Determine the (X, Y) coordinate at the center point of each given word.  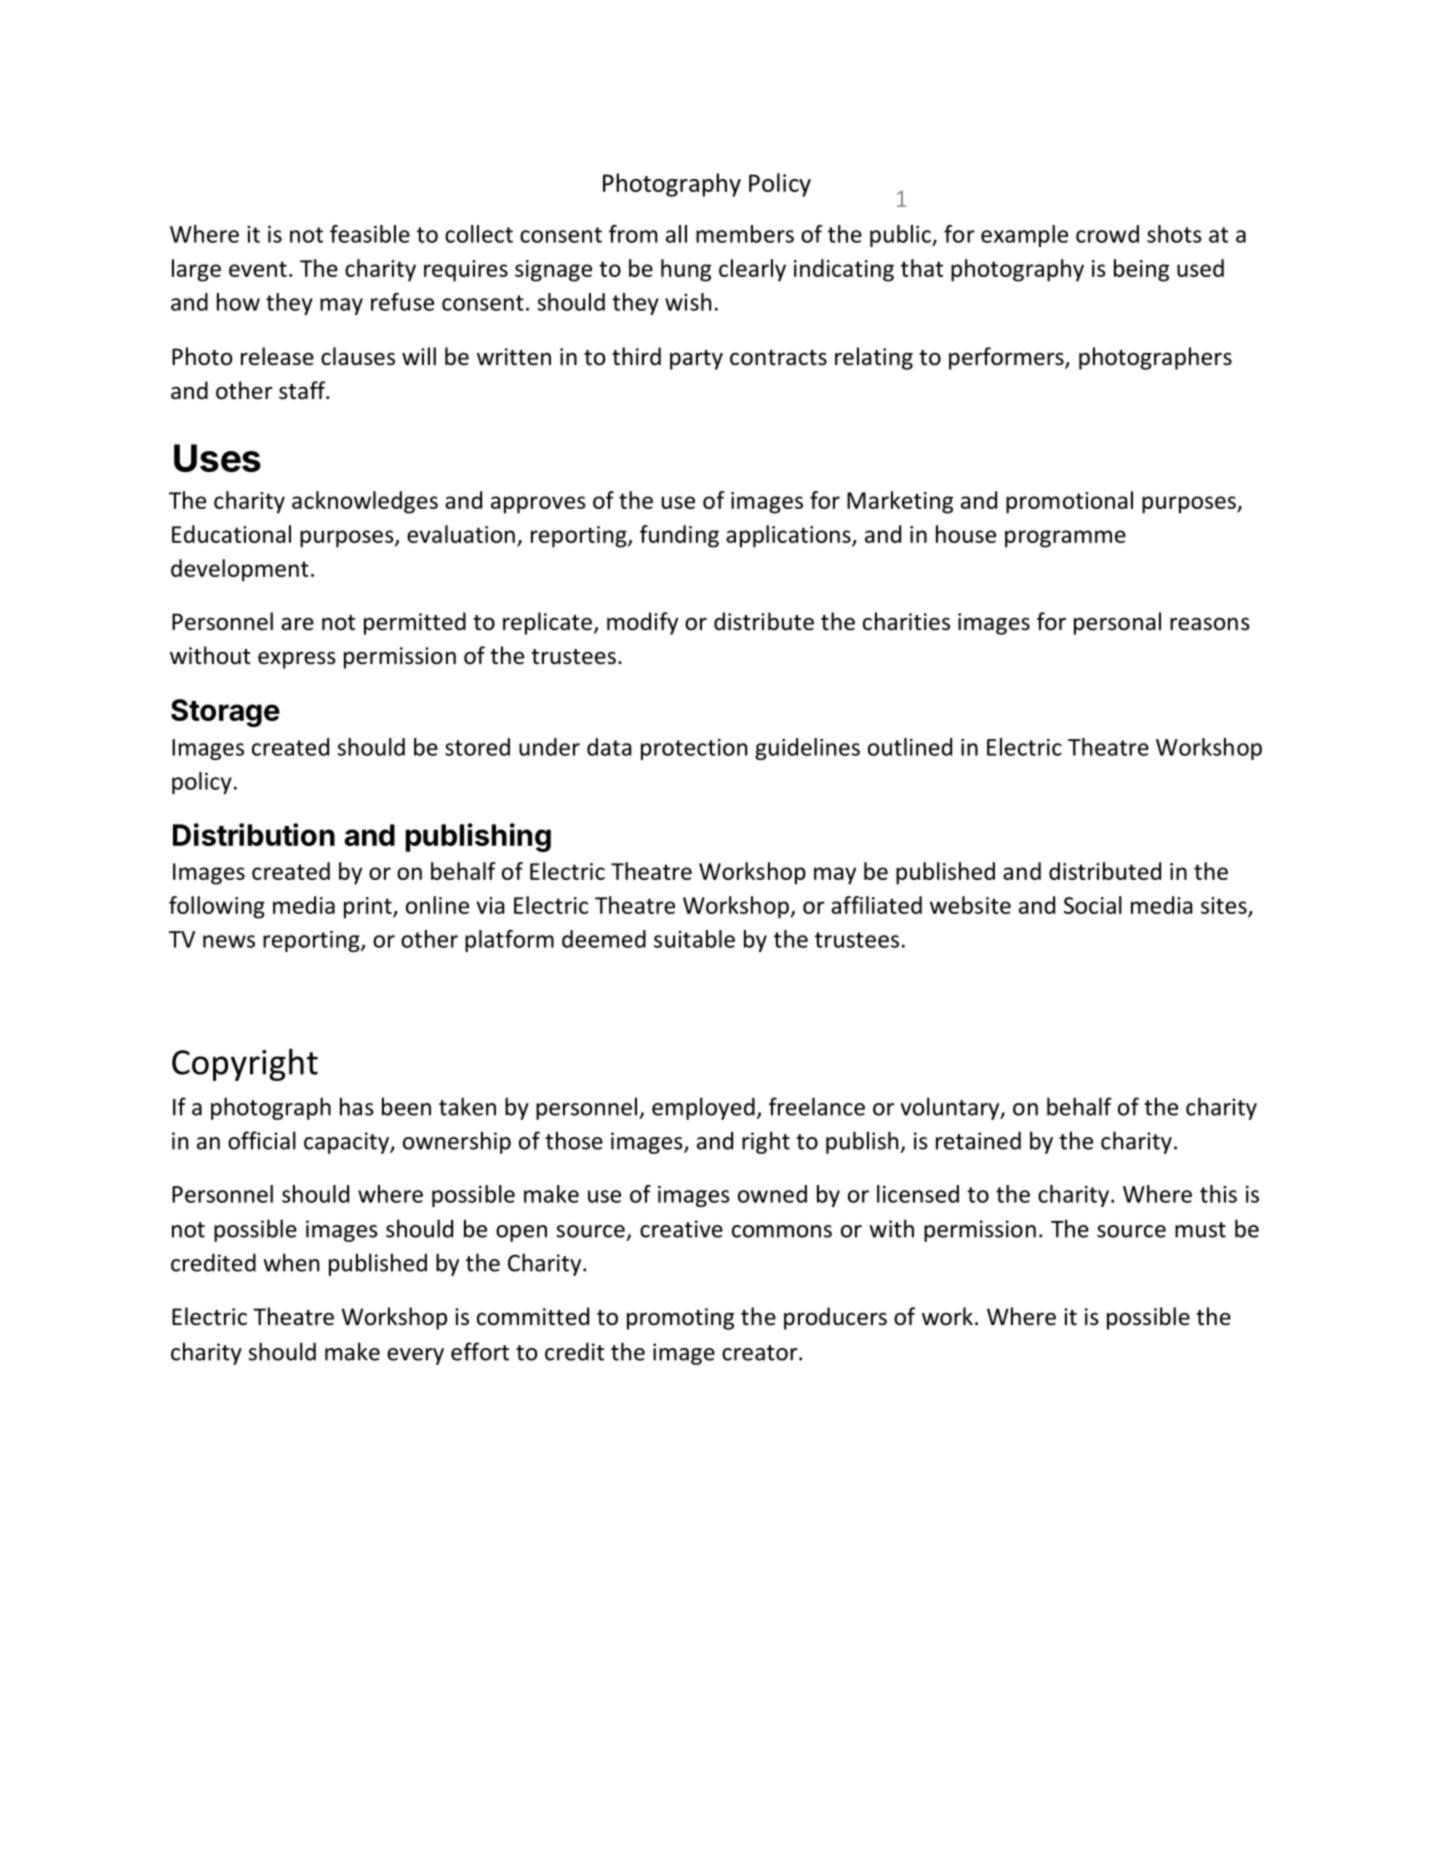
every (415, 1356)
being (1141, 270)
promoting (680, 1319)
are (297, 624)
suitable (694, 939)
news (229, 941)
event (258, 269)
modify (642, 623)
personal (1117, 623)
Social (1093, 905)
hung (686, 270)
